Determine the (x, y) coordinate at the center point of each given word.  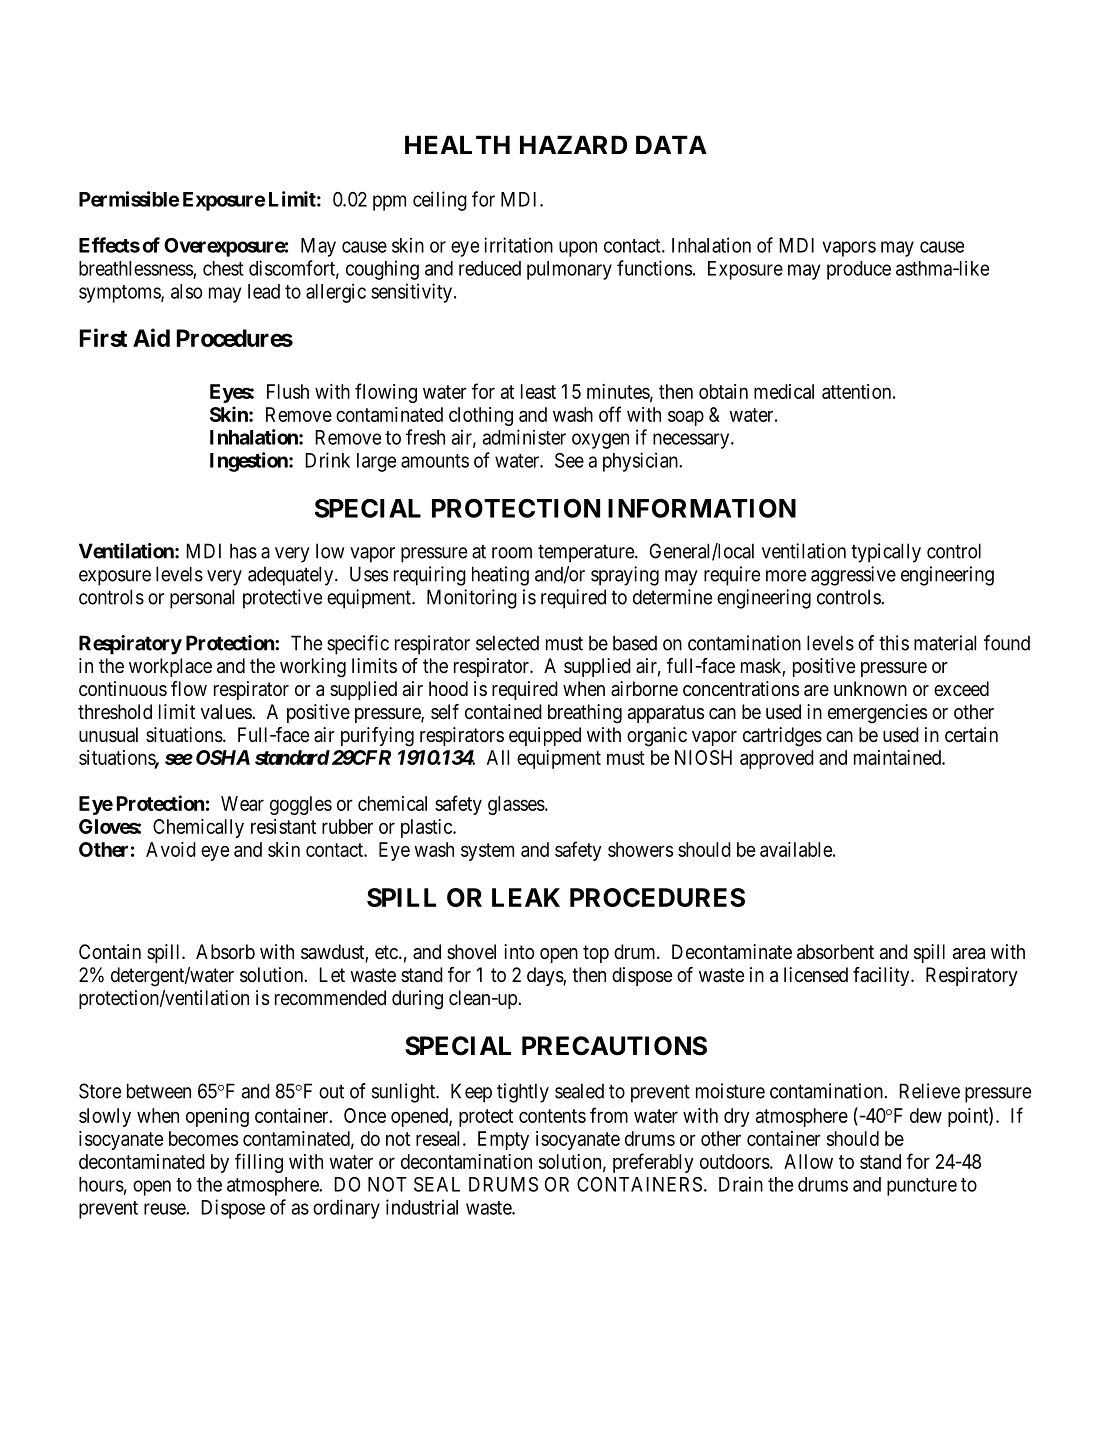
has (243, 551)
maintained (898, 757)
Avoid (171, 849)
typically (886, 553)
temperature (587, 553)
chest (223, 268)
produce (859, 270)
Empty (503, 1140)
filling (259, 1163)
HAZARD (573, 144)
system (487, 852)
